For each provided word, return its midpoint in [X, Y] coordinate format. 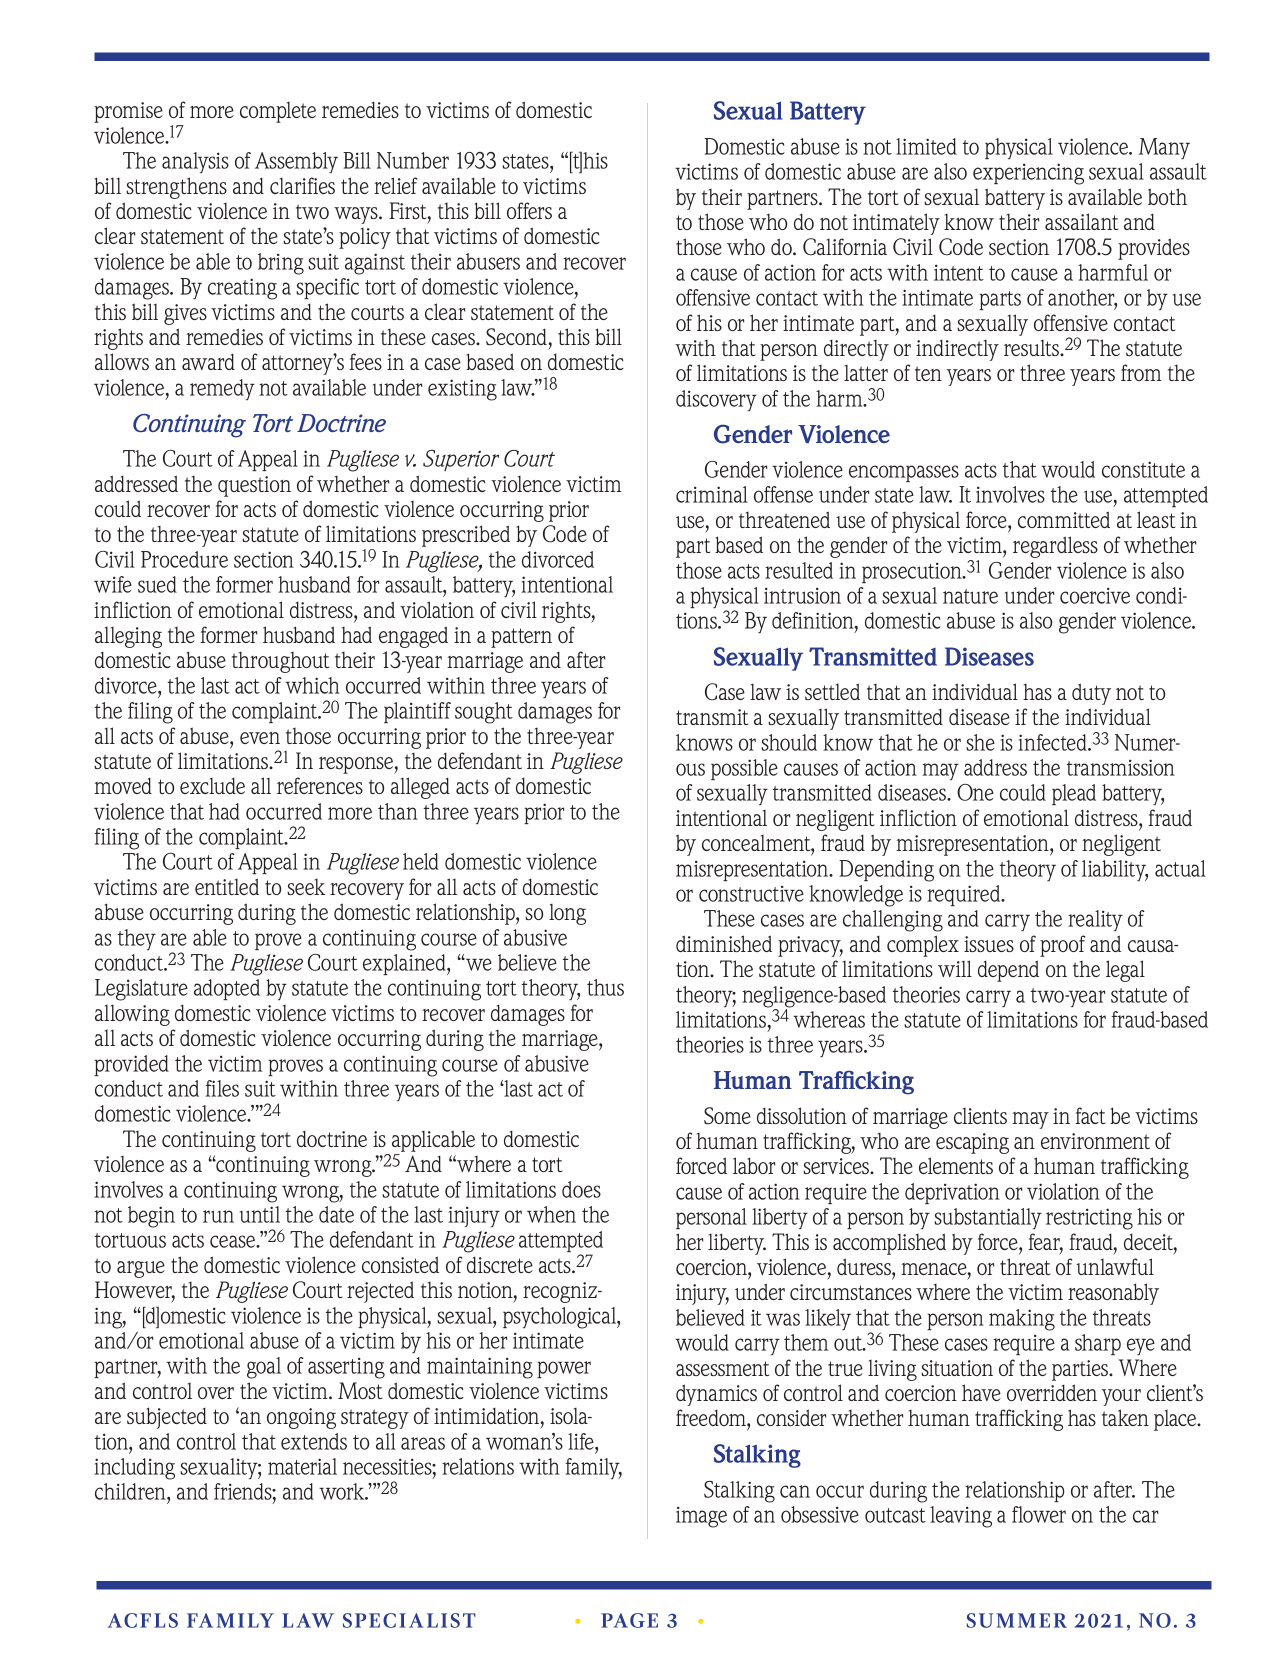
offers [529, 210]
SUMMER [1017, 1620]
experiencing [1028, 174]
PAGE [629, 1620]
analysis [195, 162]
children [131, 1491]
